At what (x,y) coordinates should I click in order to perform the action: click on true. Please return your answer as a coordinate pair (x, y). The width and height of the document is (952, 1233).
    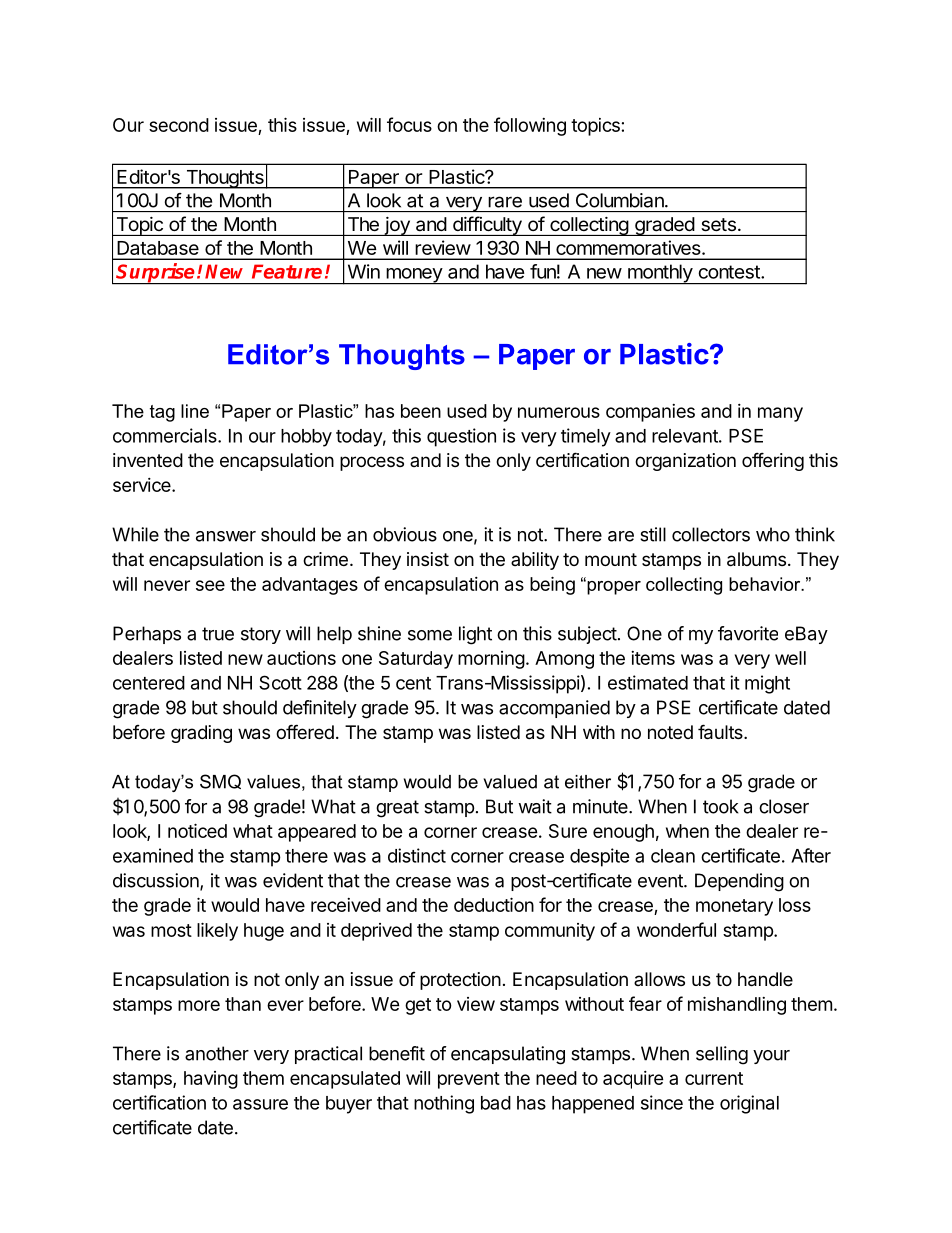
    Looking at the image, I should click on (218, 634).
